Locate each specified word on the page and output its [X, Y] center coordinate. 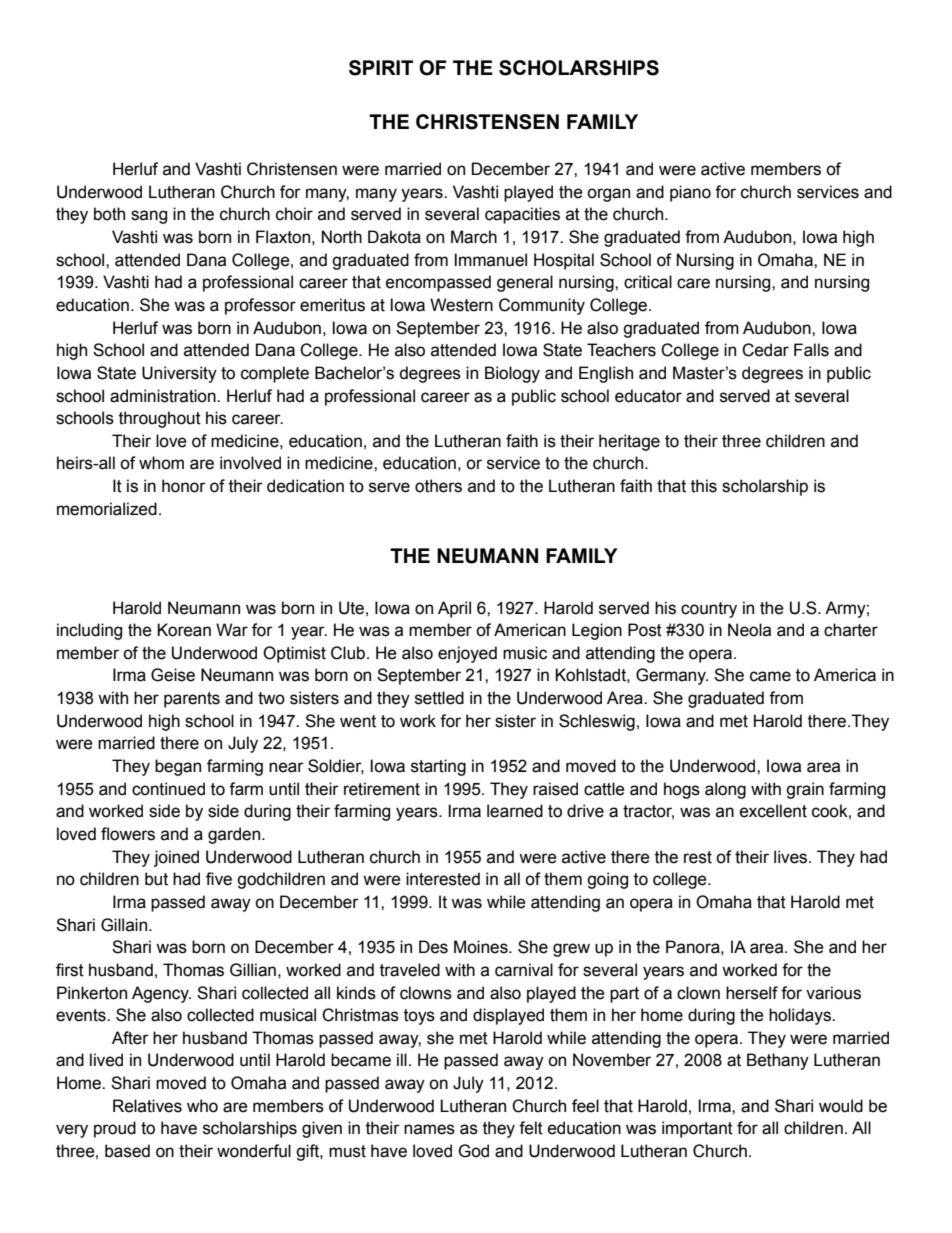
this [704, 486]
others [438, 486]
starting [438, 767]
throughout [160, 419]
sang [149, 217]
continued [168, 789]
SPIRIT [381, 68]
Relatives [147, 1106]
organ [608, 195]
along [725, 790]
